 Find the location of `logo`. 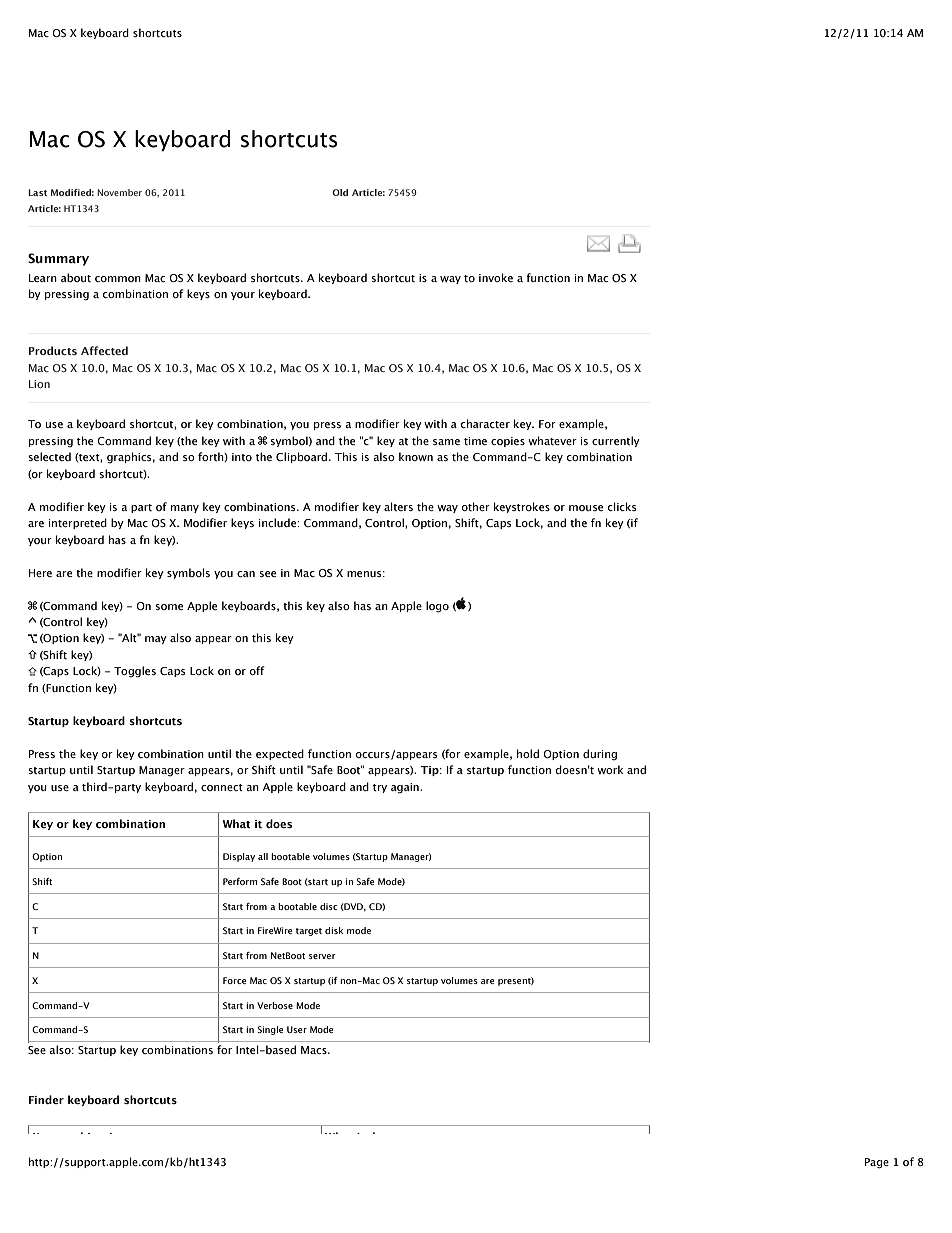

logo is located at coordinates (437, 607).
